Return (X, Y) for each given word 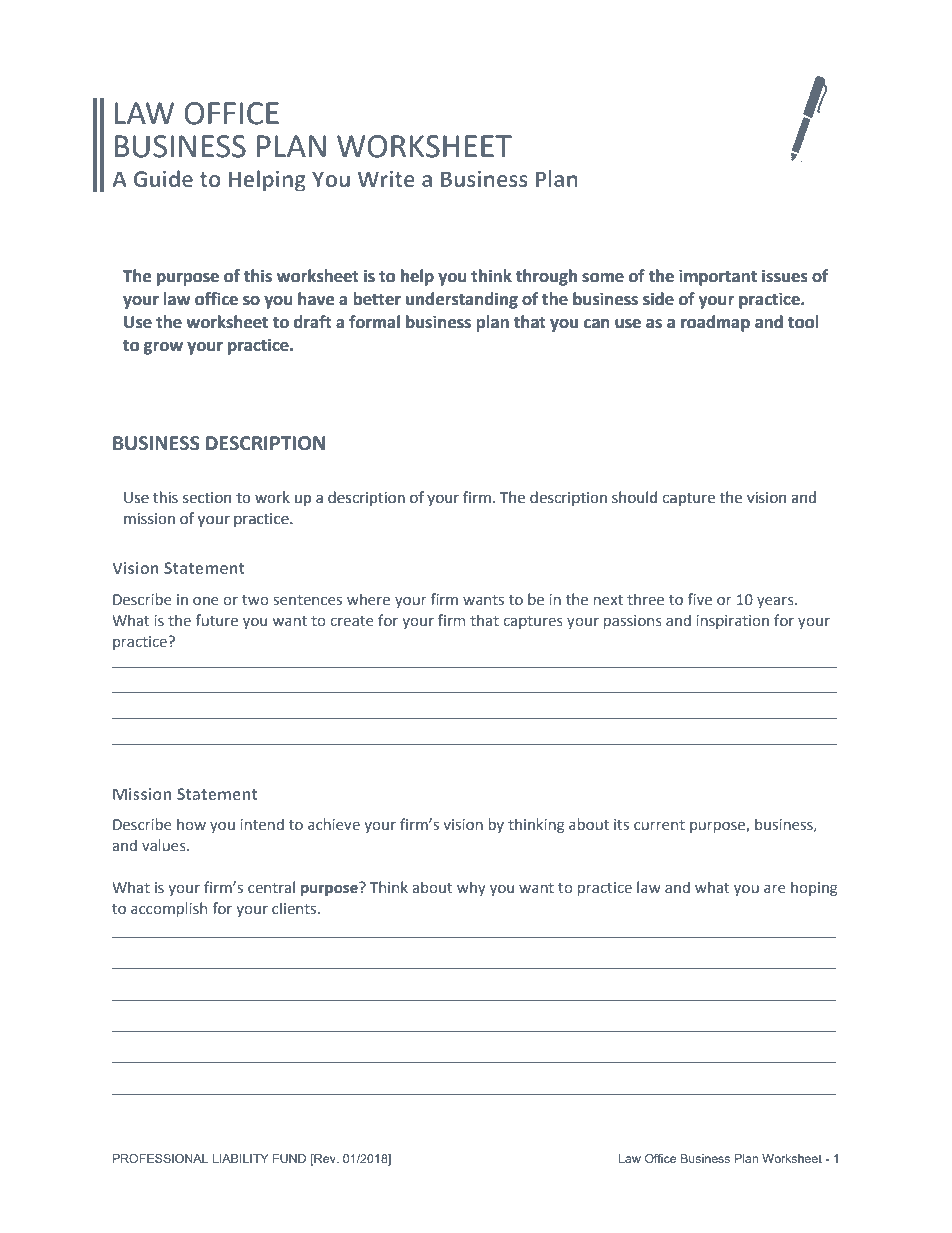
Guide (163, 178)
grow (163, 348)
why (471, 888)
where (368, 599)
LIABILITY (241, 1158)
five (699, 599)
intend (262, 824)
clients (295, 908)
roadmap (715, 323)
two (255, 600)
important (718, 278)
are (775, 889)
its (621, 824)
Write (386, 179)
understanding (462, 300)
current (659, 825)
